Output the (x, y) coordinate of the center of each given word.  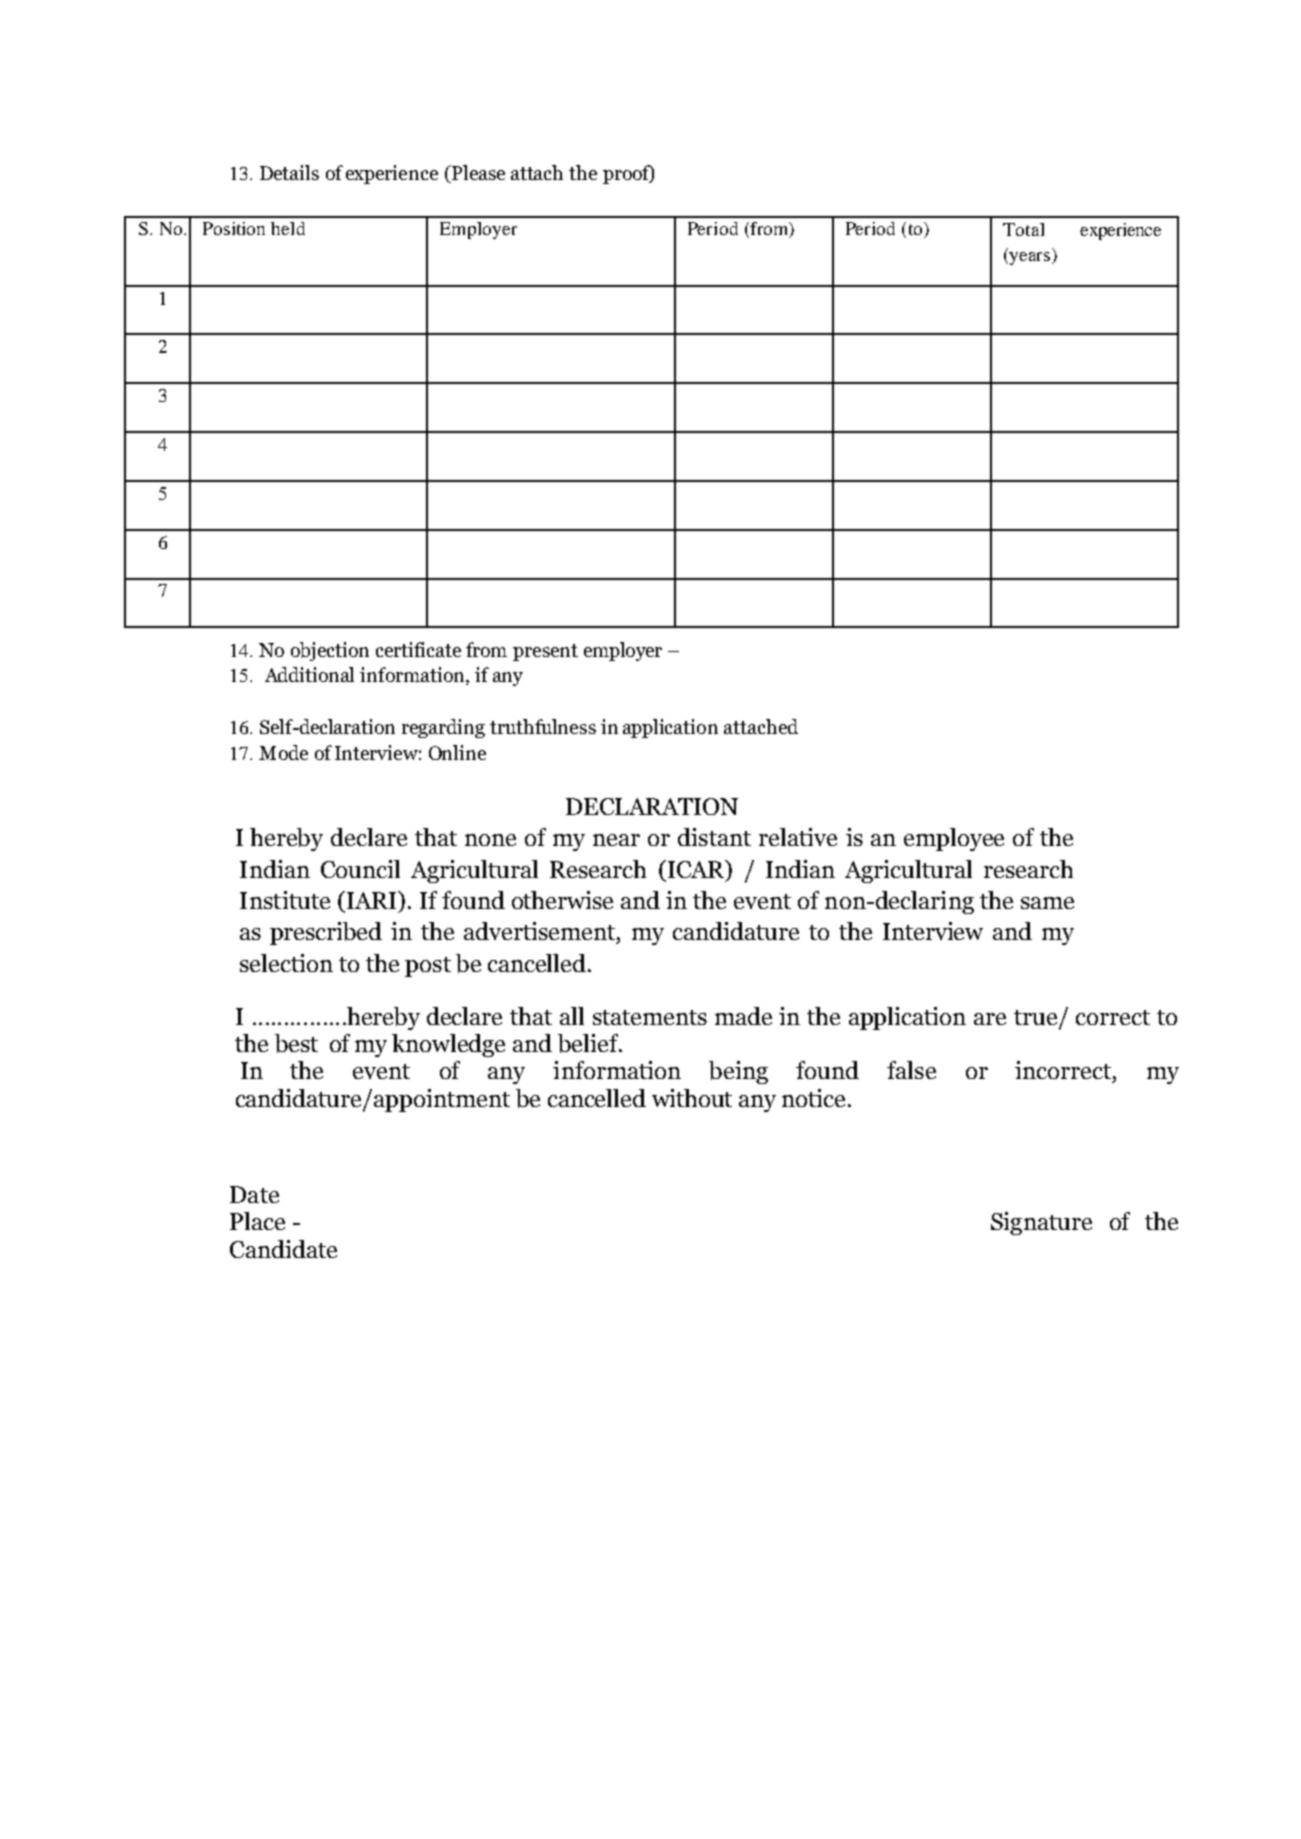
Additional (309, 674)
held (288, 228)
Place (257, 1221)
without (692, 1098)
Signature (1041, 1223)
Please (477, 174)
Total (1023, 229)
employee (954, 839)
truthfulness (543, 726)
